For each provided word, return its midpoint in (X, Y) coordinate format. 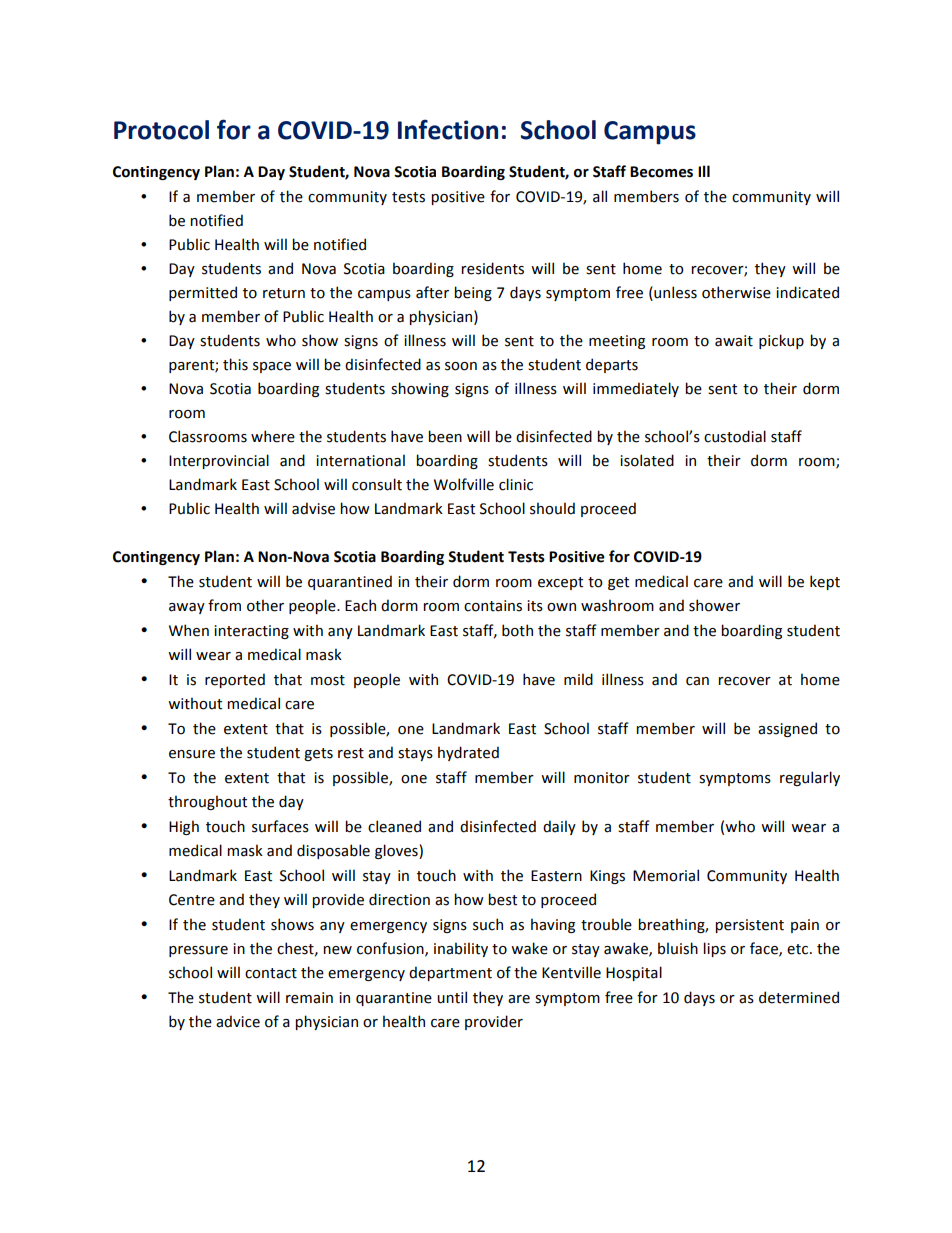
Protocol (161, 130)
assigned (787, 729)
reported (235, 680)
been (445, 436)
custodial (735, 436)
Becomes (661, 172)
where (273, 436)
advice (238, 1021)
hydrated (468, 753)
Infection (448, 129)
